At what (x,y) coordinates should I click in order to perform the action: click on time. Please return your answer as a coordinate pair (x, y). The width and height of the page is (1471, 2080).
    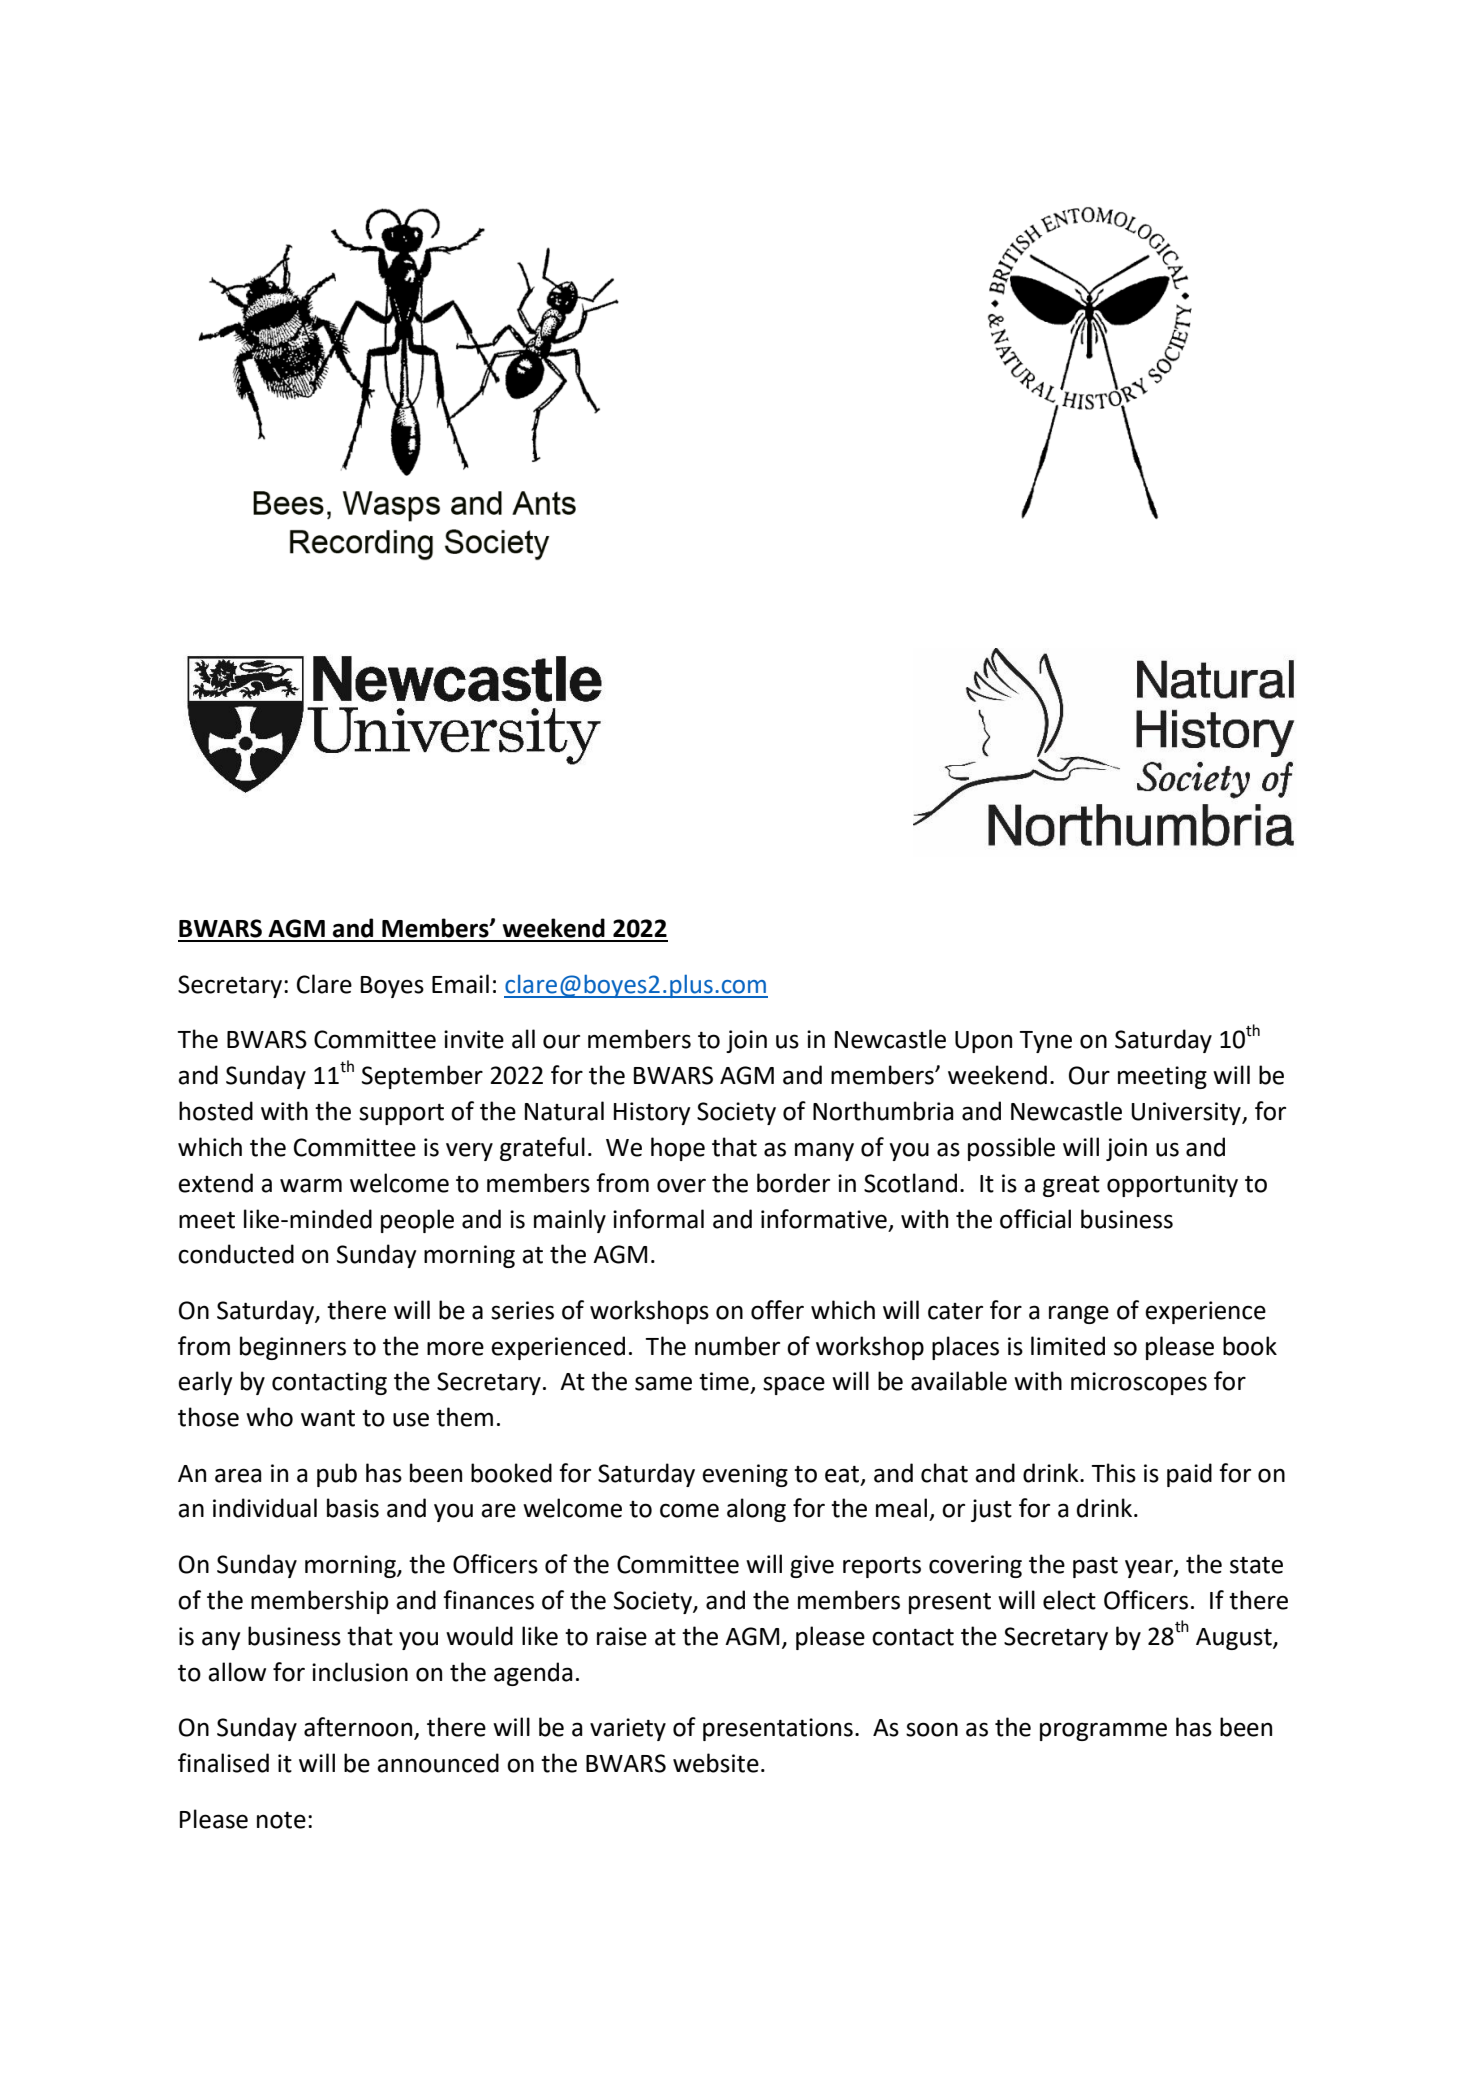
    Looking at the image, I should click on (724, 1381).
